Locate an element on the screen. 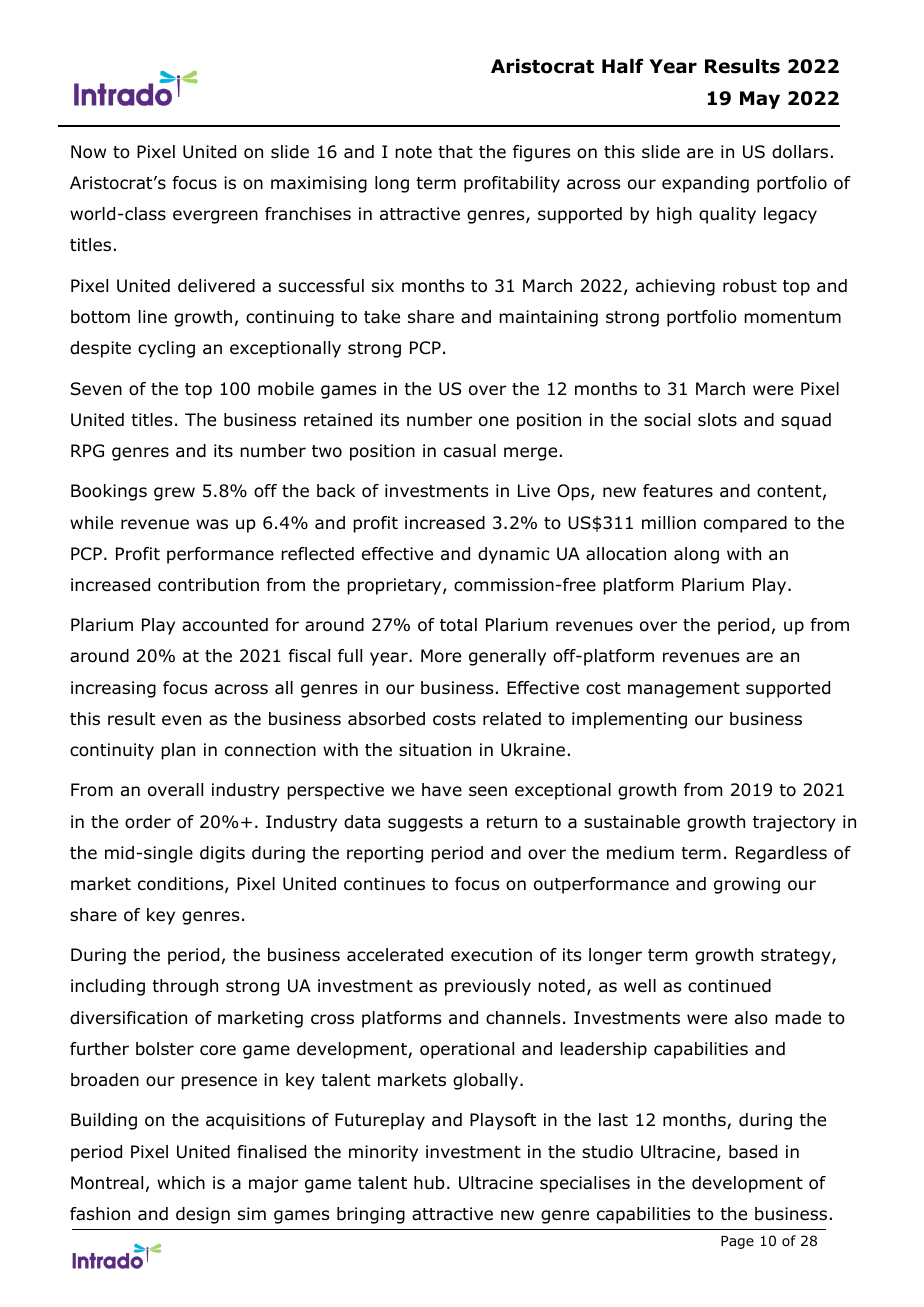 This screenshot has width=924, height=1307. through is located at coordinates (185, 987).
